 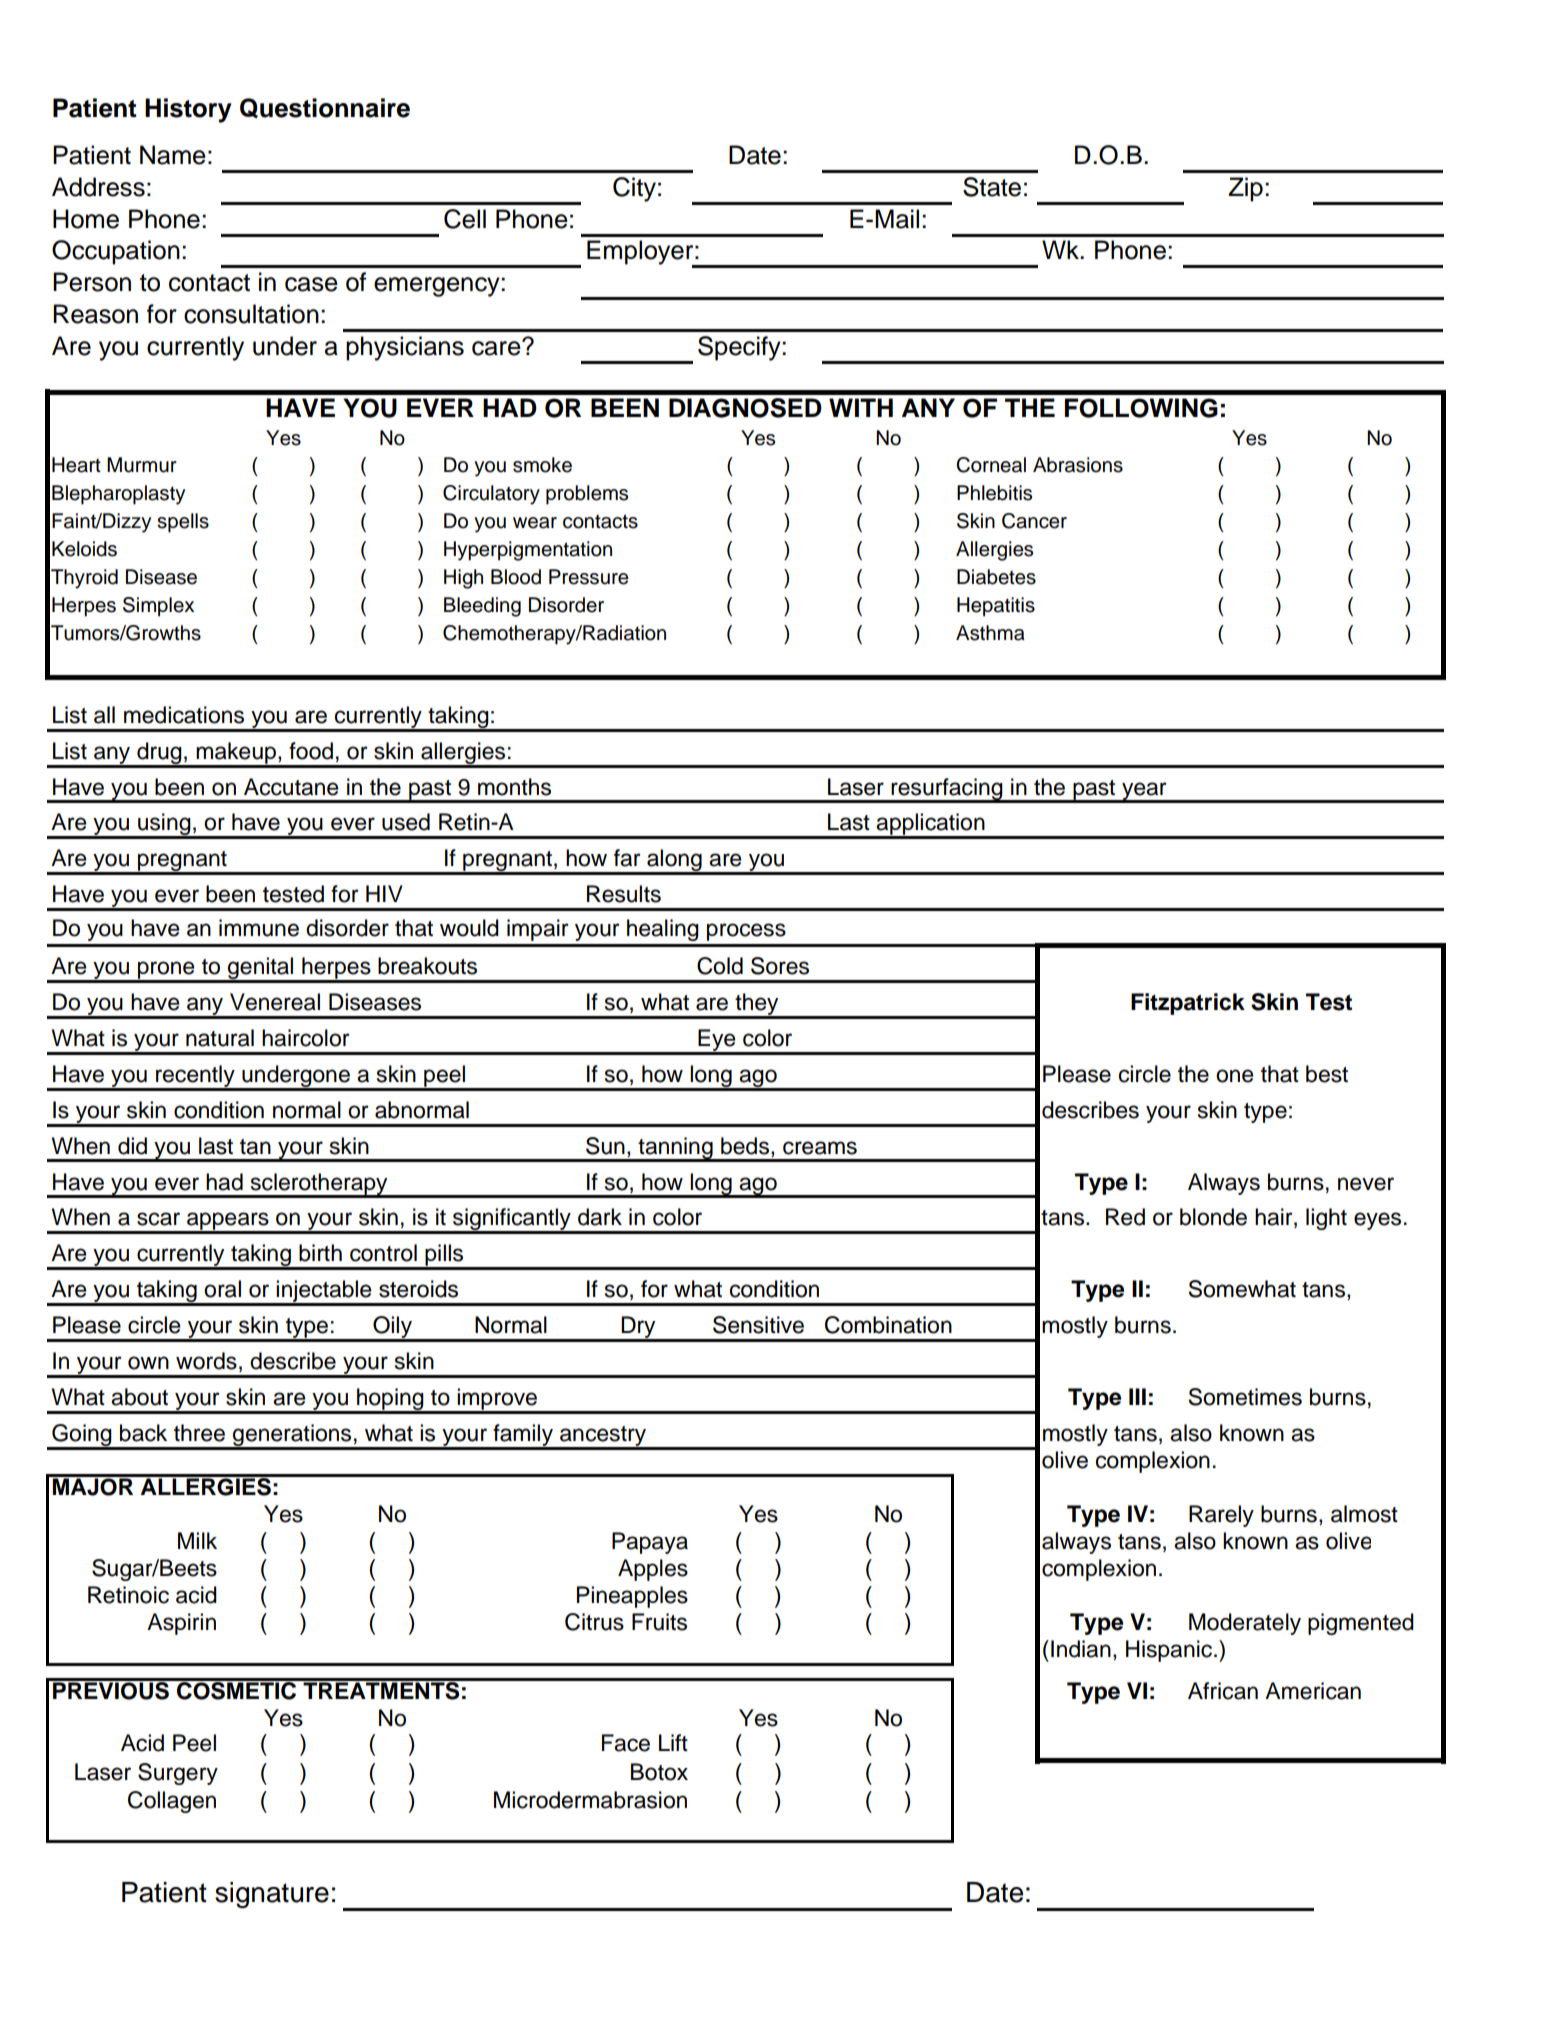 I want to click on City, so click(x=634, y=189).
